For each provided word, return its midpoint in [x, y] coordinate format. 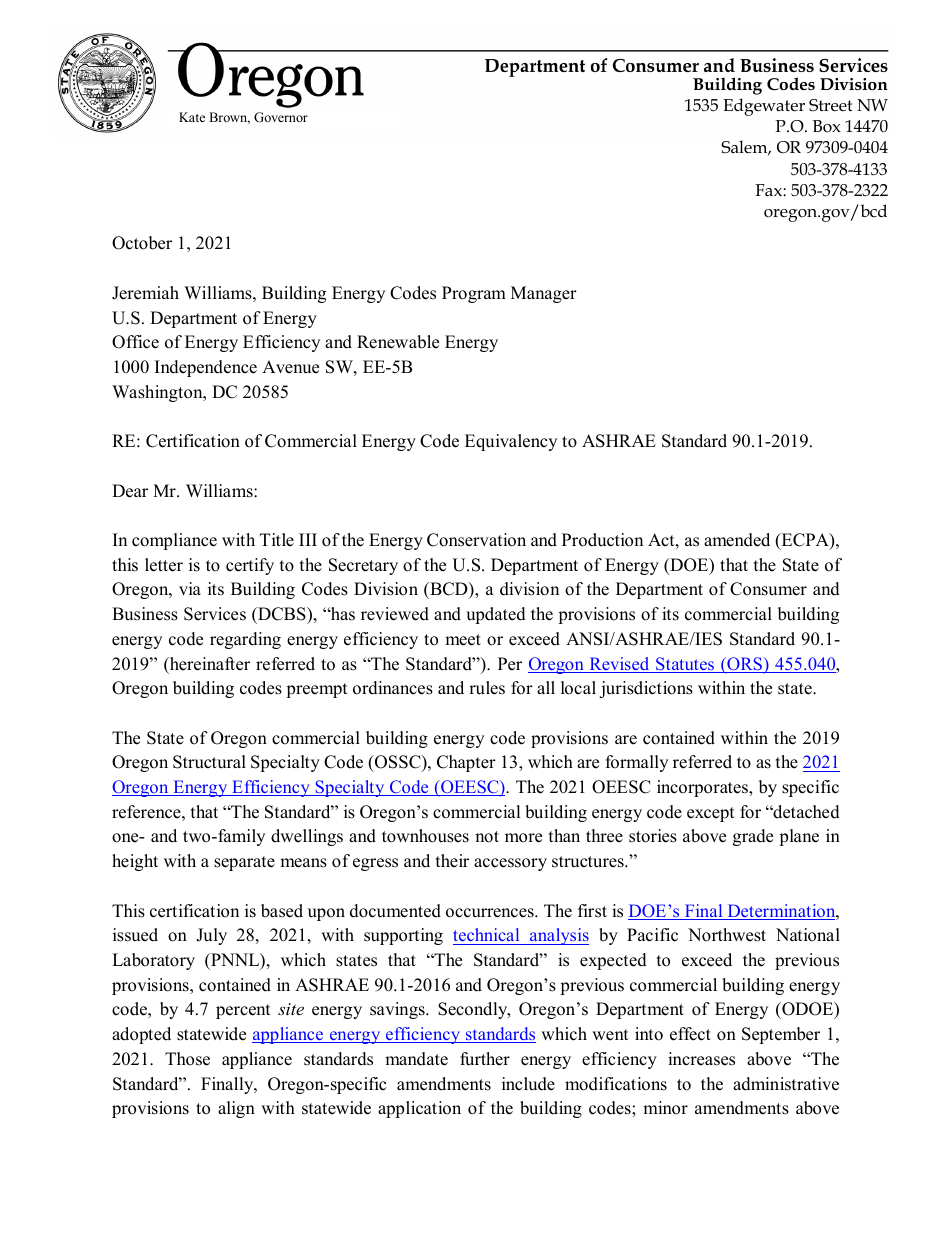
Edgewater [764, 107]
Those [187, 1059]
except [711, 814]
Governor [281, 117]
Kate [192, 117]
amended [737, 540]
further [485, 1059]
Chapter [466, 763]
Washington [158, 393]
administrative [786, 1084]
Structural [209, 762]
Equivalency [511, 442]
